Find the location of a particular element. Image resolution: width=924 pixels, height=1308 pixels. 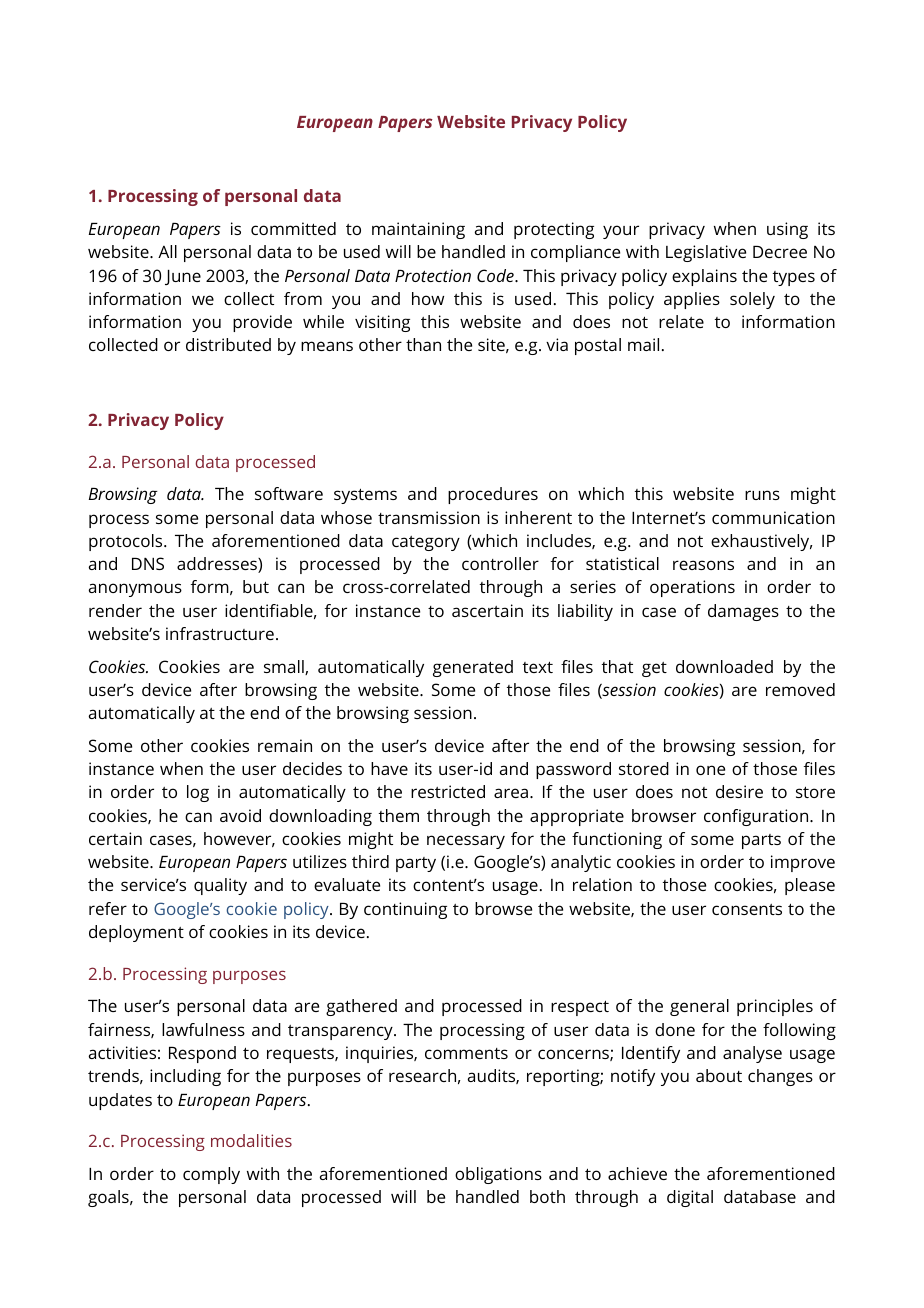

comply is located at coordinates (211, 1175).
